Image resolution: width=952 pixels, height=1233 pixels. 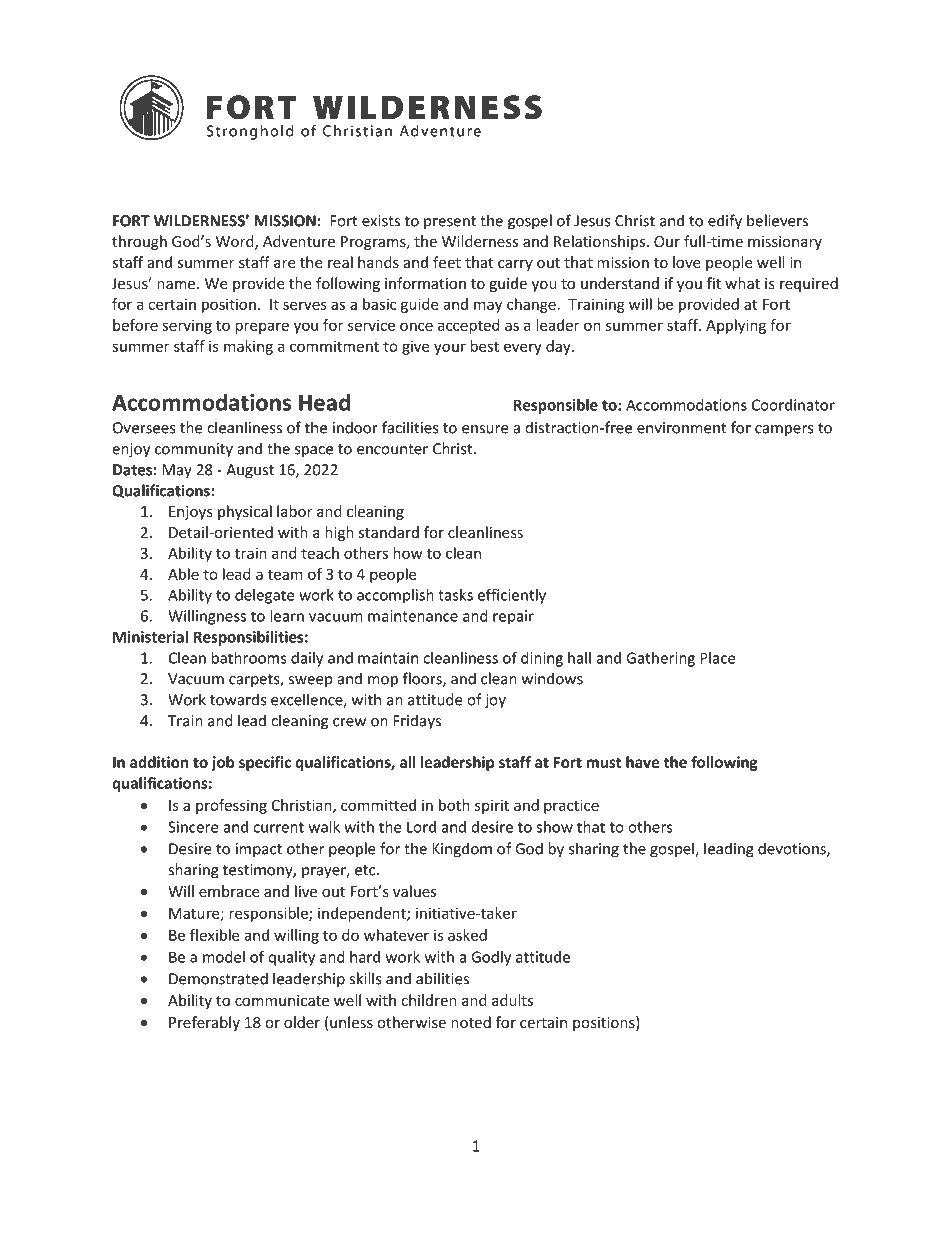 What do you see at coordinates (447, 262) in the screenshot?
I see `feet` at bounding box center [447, 262].
